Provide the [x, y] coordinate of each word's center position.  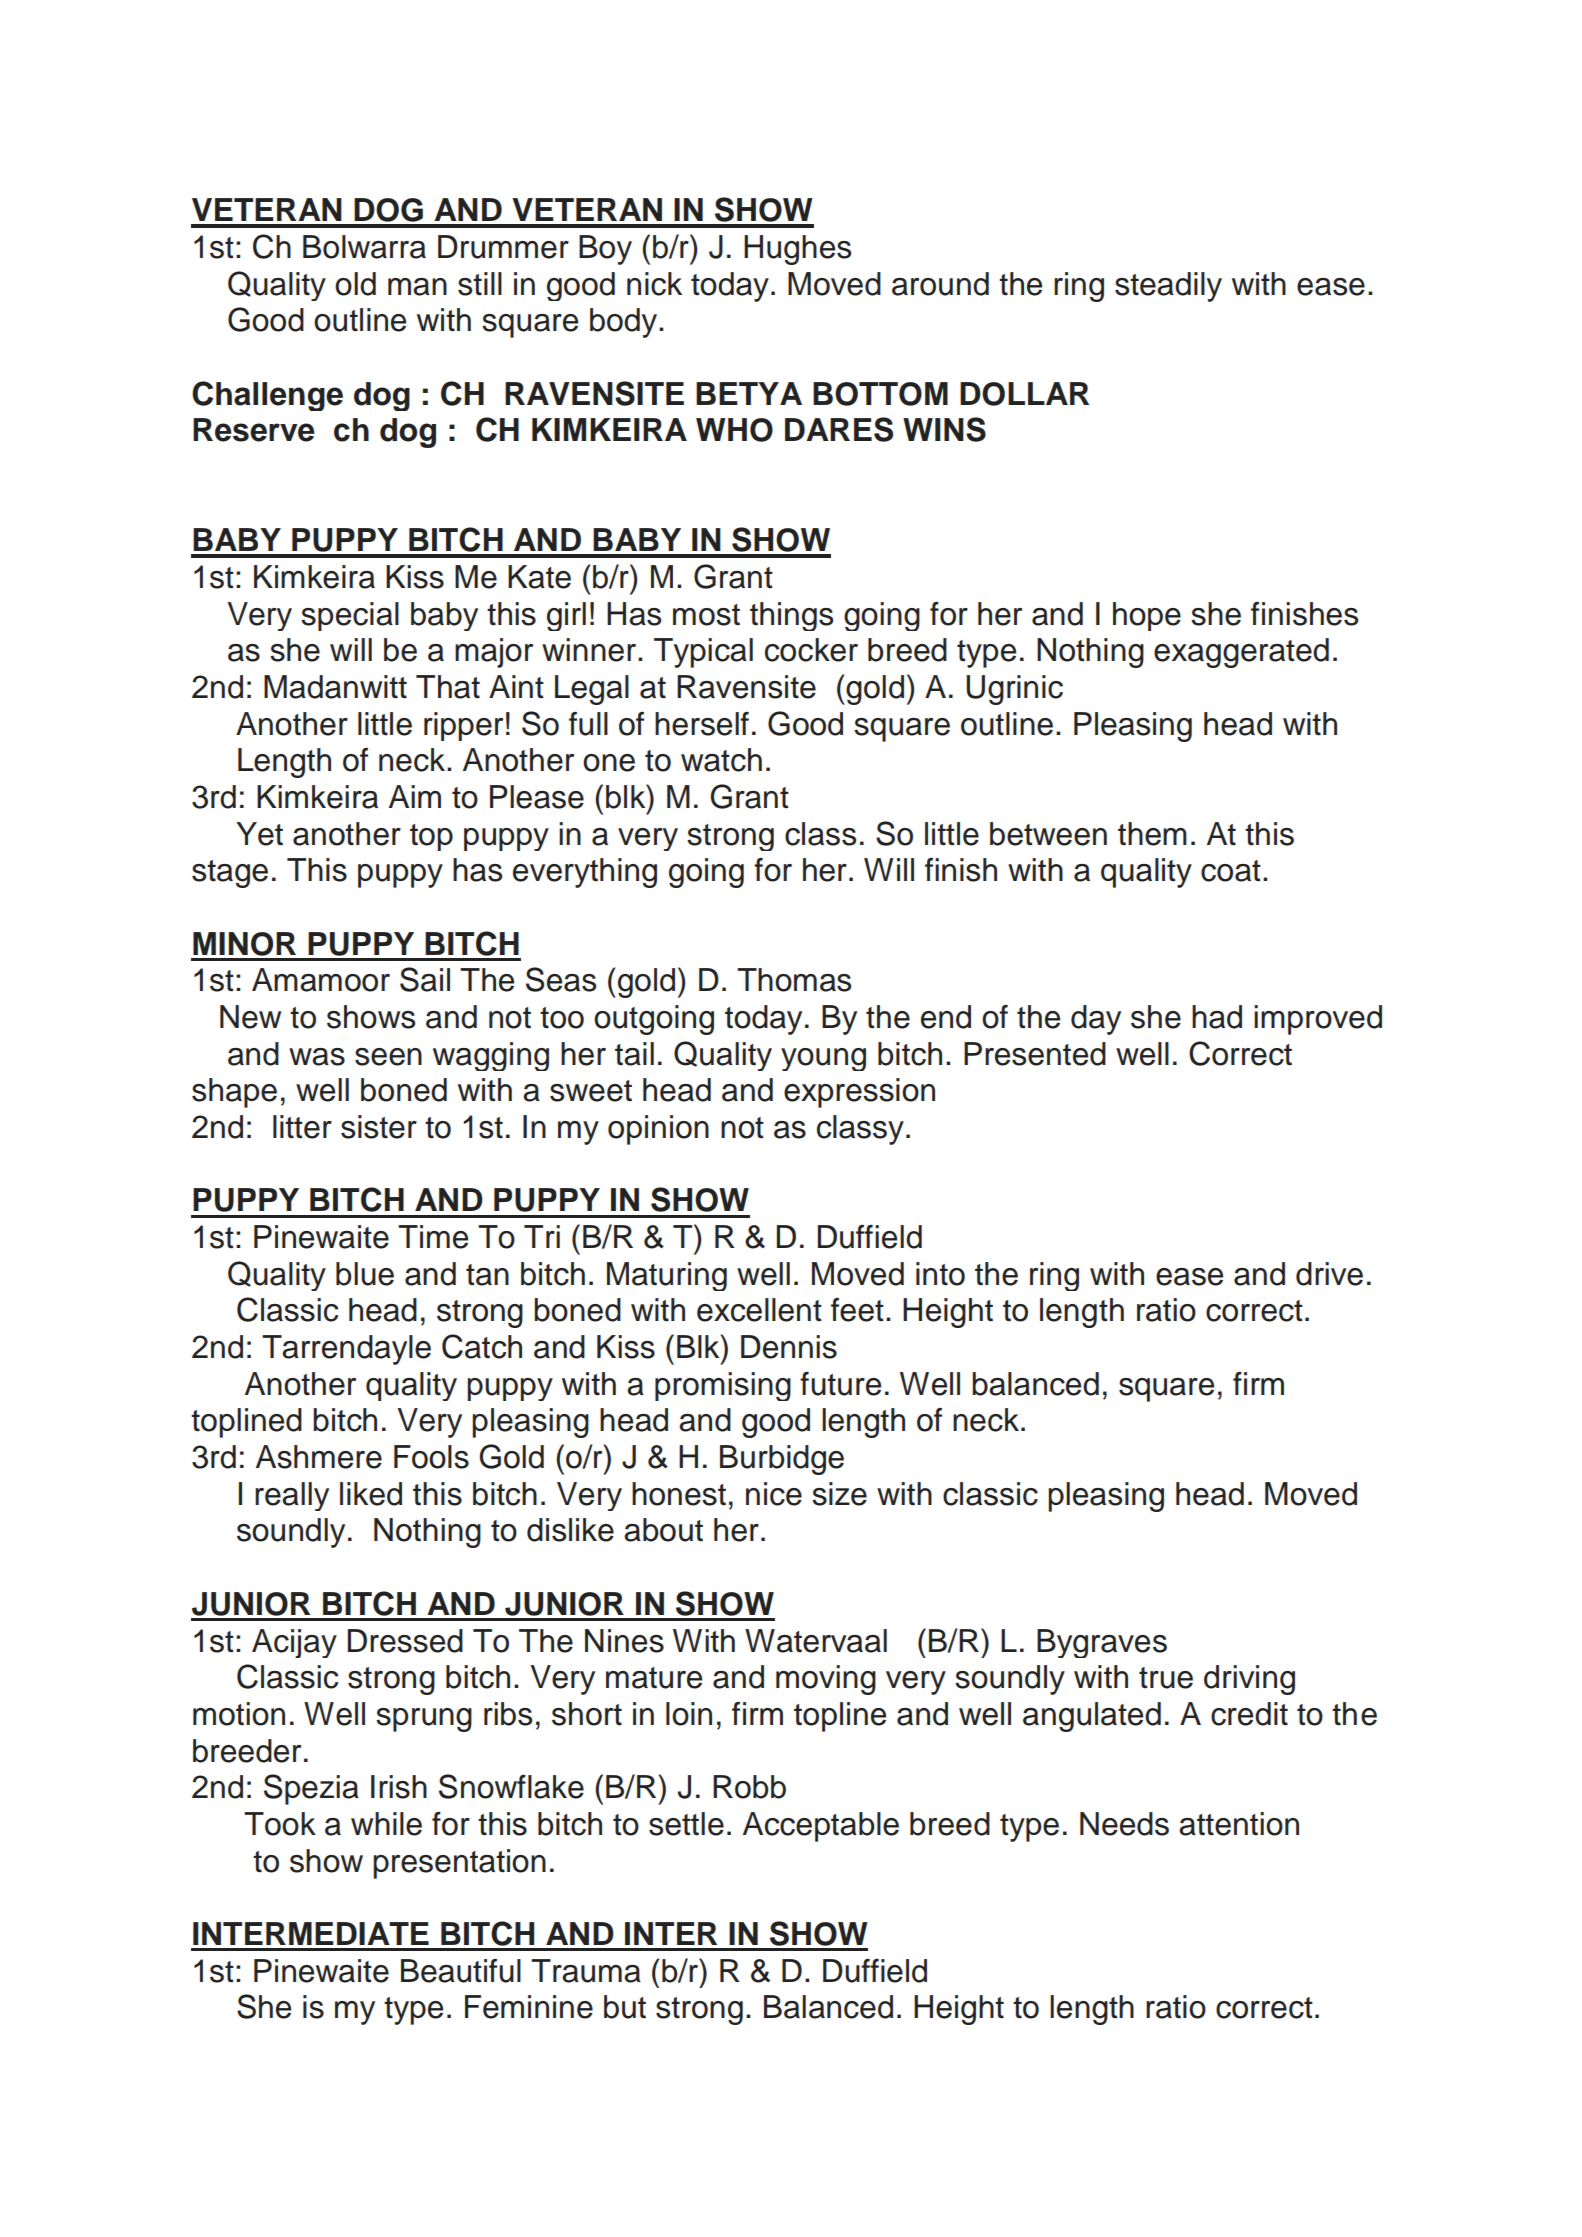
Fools [431, 1457]
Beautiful [461, 1971]
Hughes [797, 250]
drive [1329, 1274]
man [417, 287]
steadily [1168, 287]
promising [723, 1386]
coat [1231, 871]
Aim [415, 796]
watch [721, 760]
